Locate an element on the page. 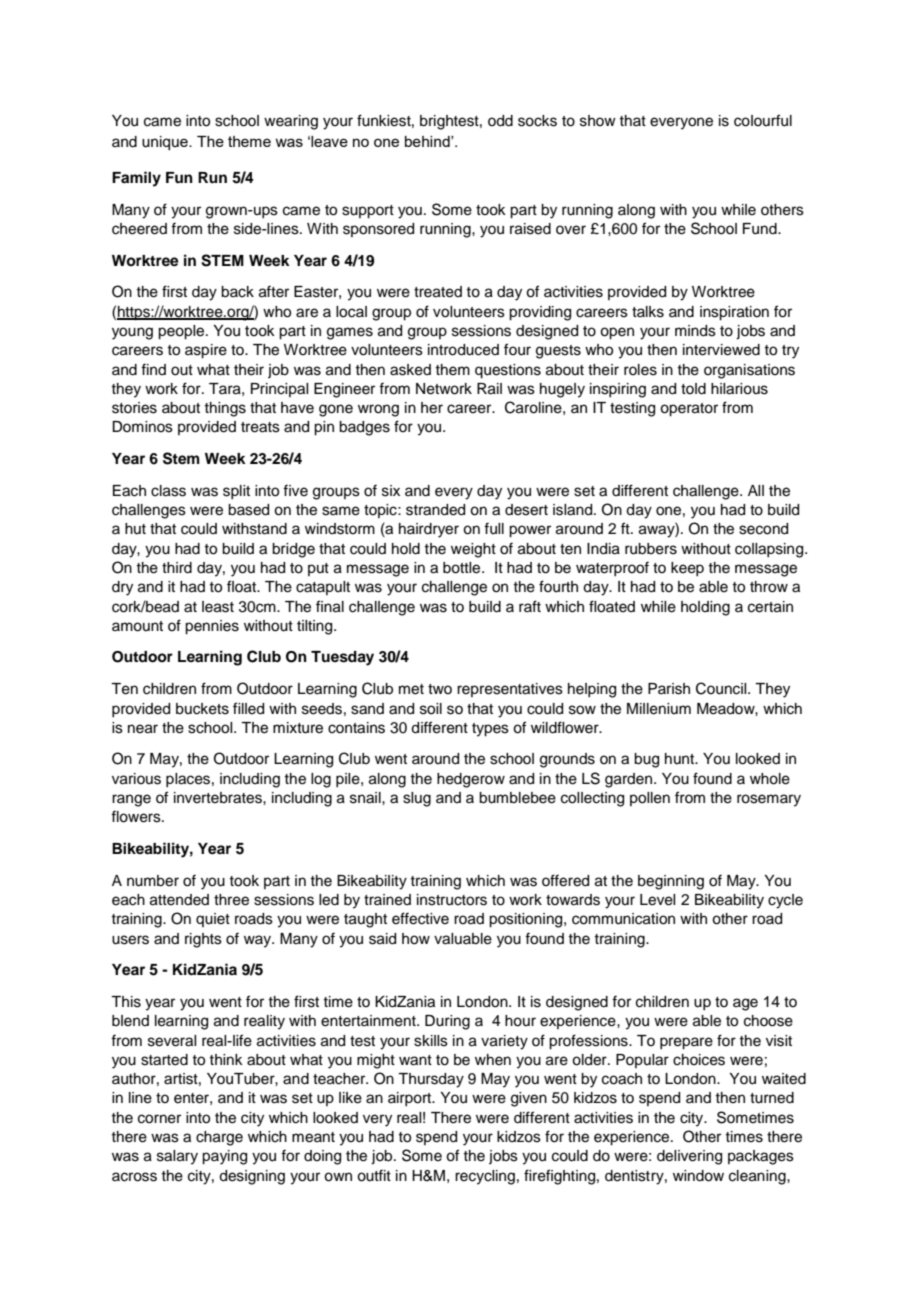 The width and height of the page is (924, 1308). charge is located at coordinates (219, 1138).
